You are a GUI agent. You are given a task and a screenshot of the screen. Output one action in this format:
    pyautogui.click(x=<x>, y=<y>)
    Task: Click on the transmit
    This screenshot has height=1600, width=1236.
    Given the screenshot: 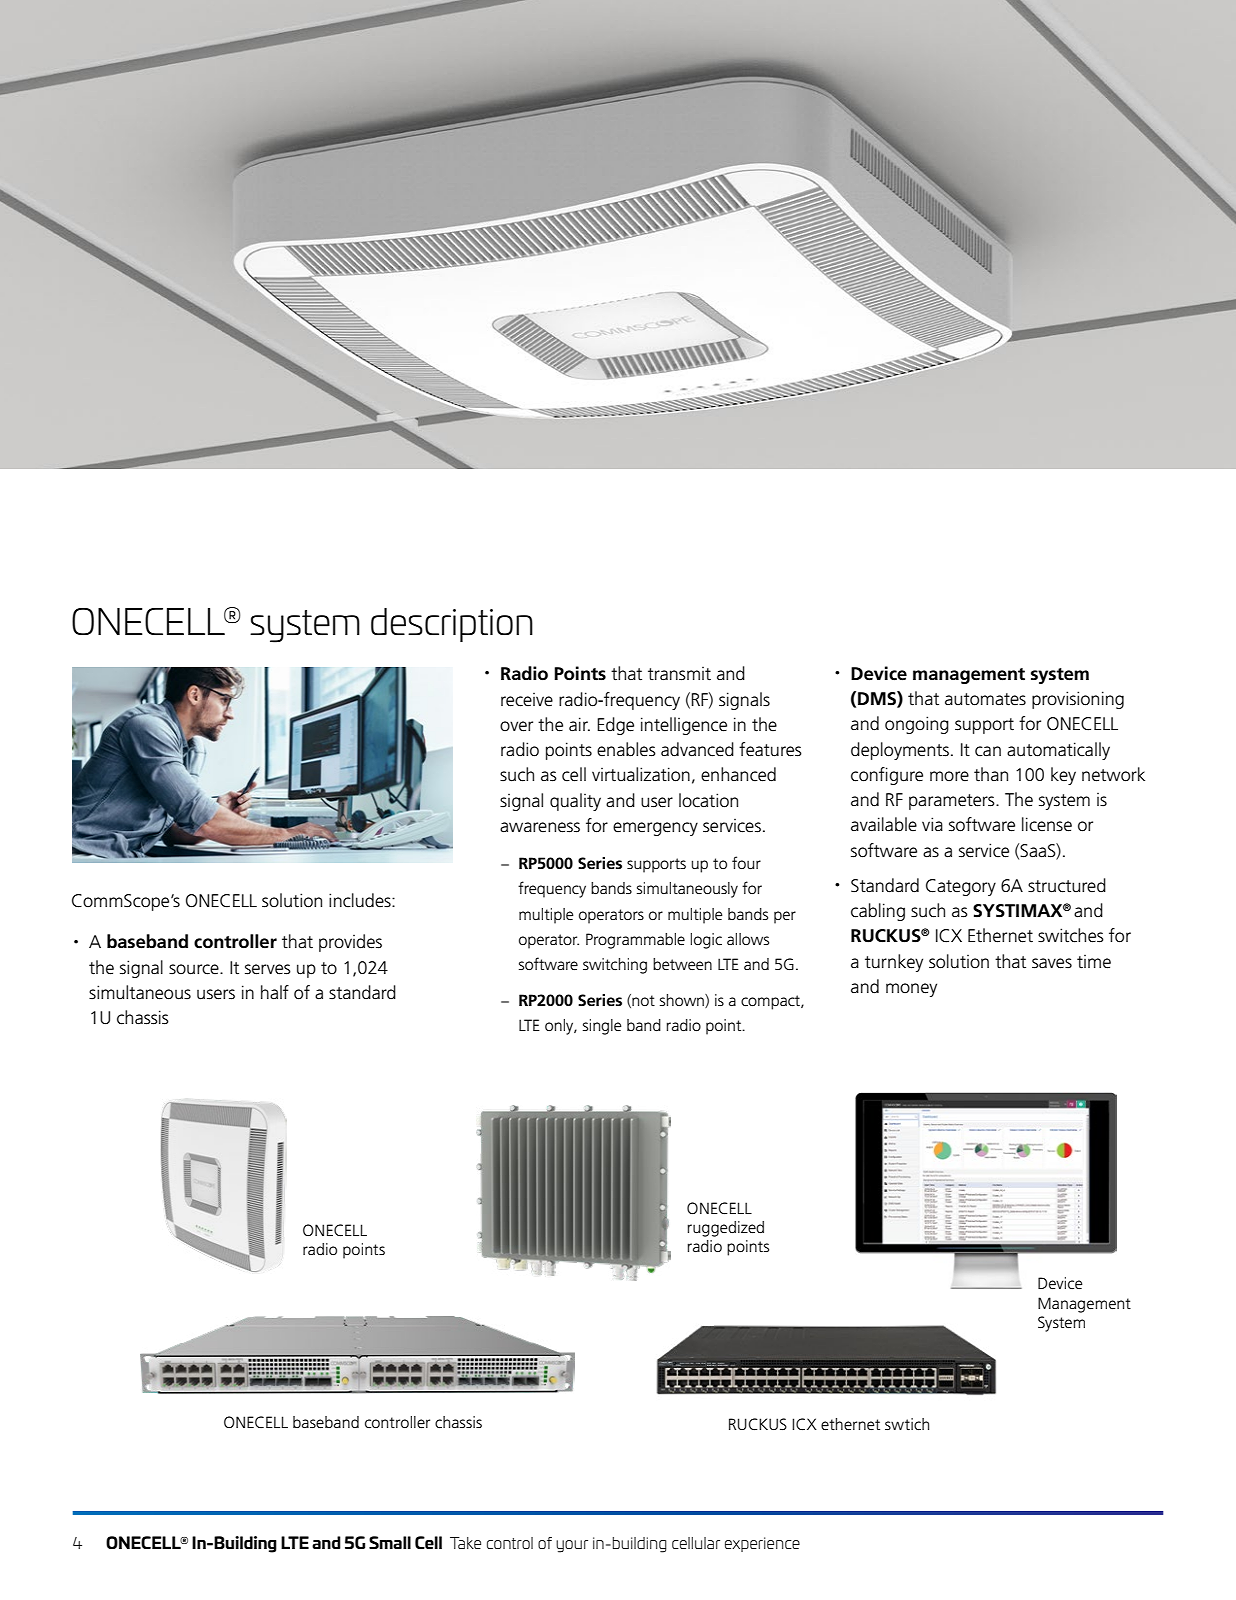 What is the action you would take?
    pyautogui.click(x=679, y=674)
